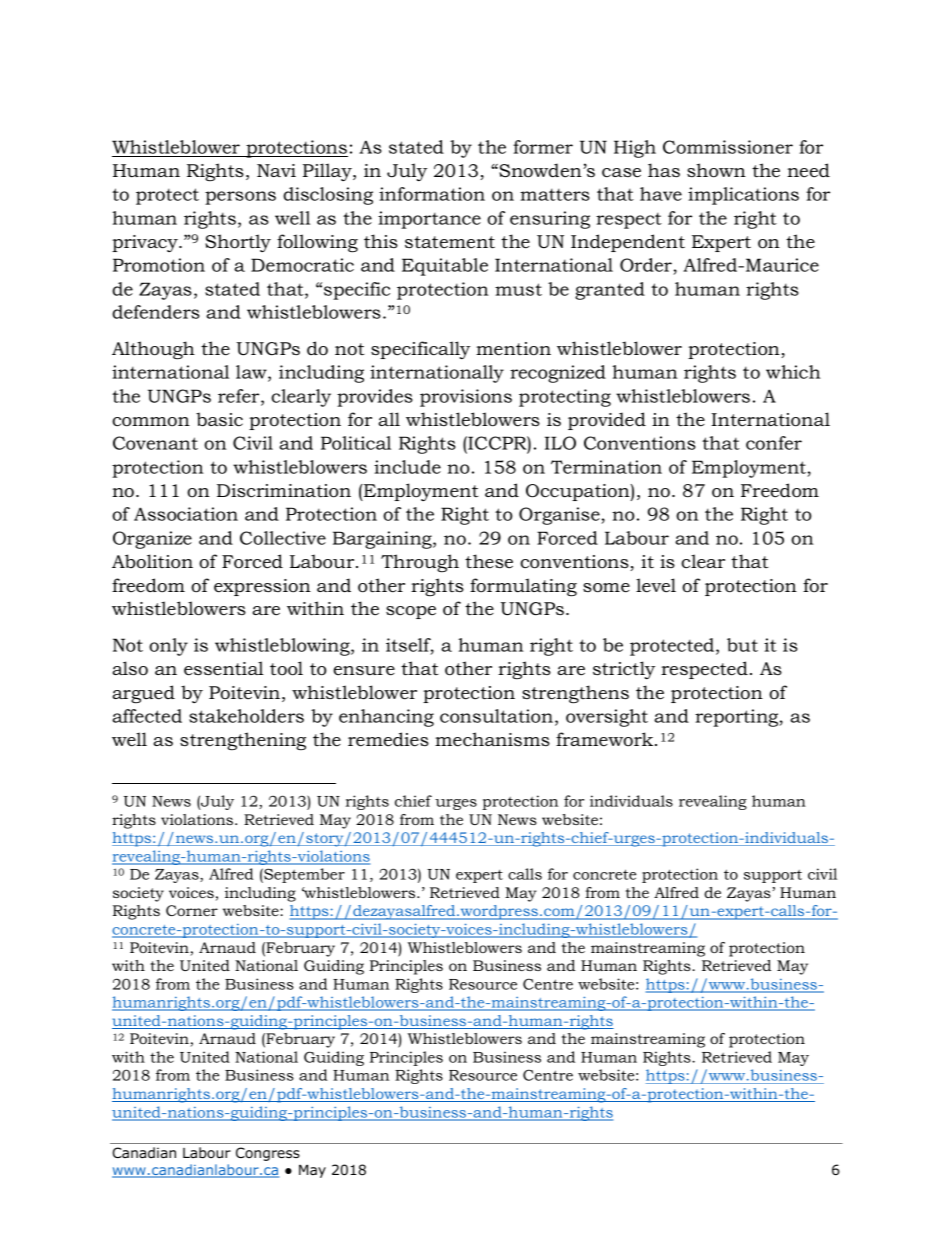 The width and height of the screenshot is (952, 1233). I want to click on information, so click(432, 194).
